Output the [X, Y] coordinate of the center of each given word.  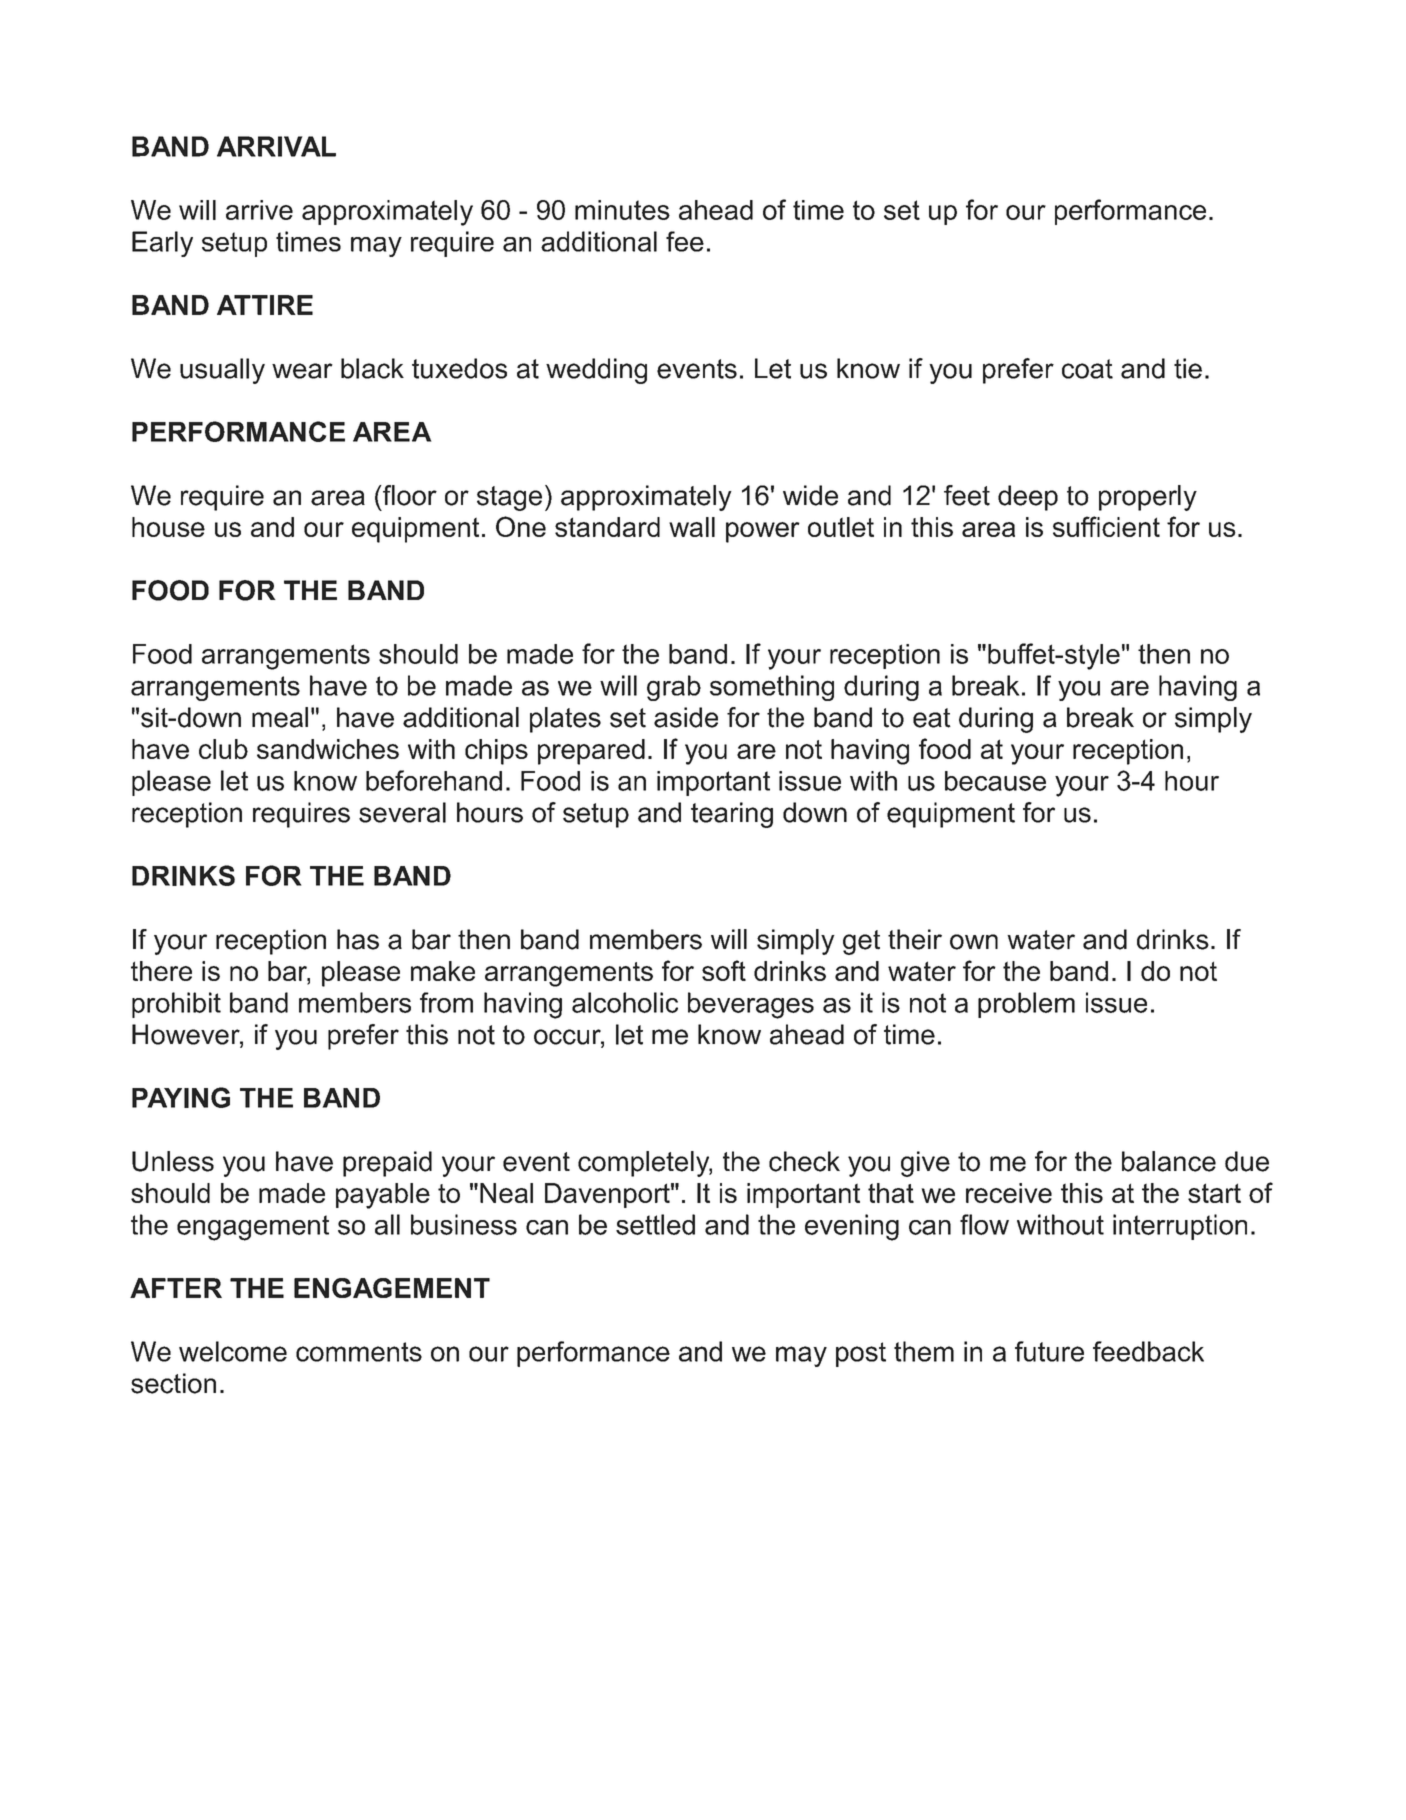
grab [674, 688]
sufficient [1106, 526]
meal [280, 717]
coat [1087, 369]
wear [302, 371]
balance [1169, 1161]
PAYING [181, 1097]
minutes [622, 210]
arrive [259, 210]
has [358, 939]
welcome [233, 1351]
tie [1188, 368]
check [804, 1161]
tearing [732, 815]
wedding [596, 371]
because [995, 781]
